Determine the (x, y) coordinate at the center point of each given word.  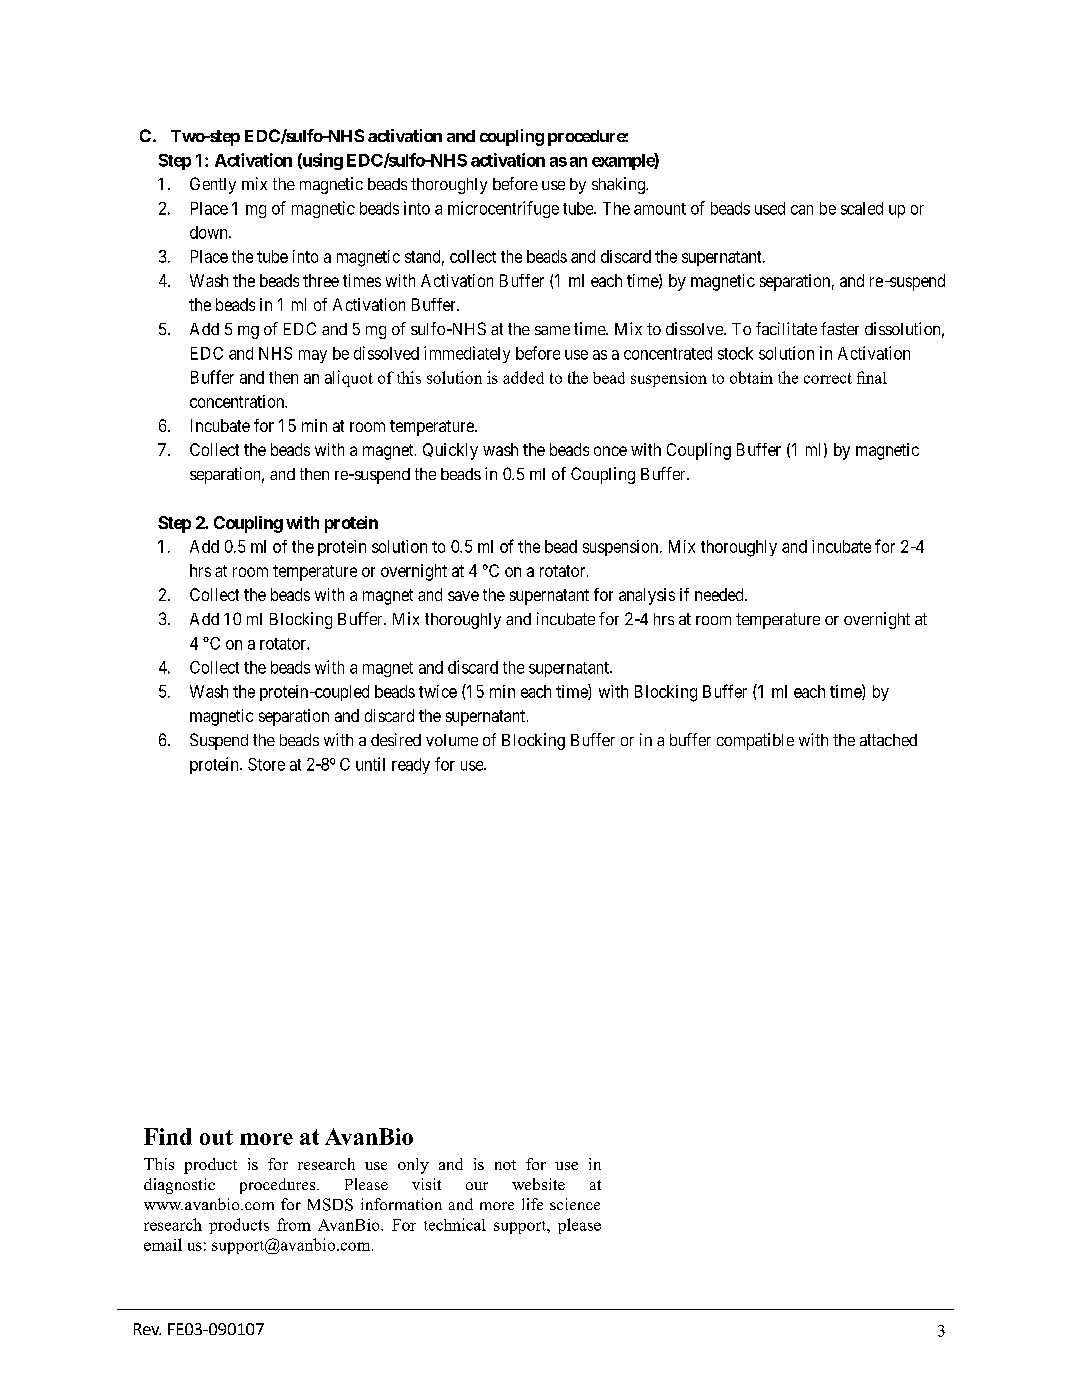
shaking (619, 185)
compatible (755, 741)
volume (452, 740)
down (210, 232)
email (163, 1244)
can (802, 210)
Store (266, 764)
